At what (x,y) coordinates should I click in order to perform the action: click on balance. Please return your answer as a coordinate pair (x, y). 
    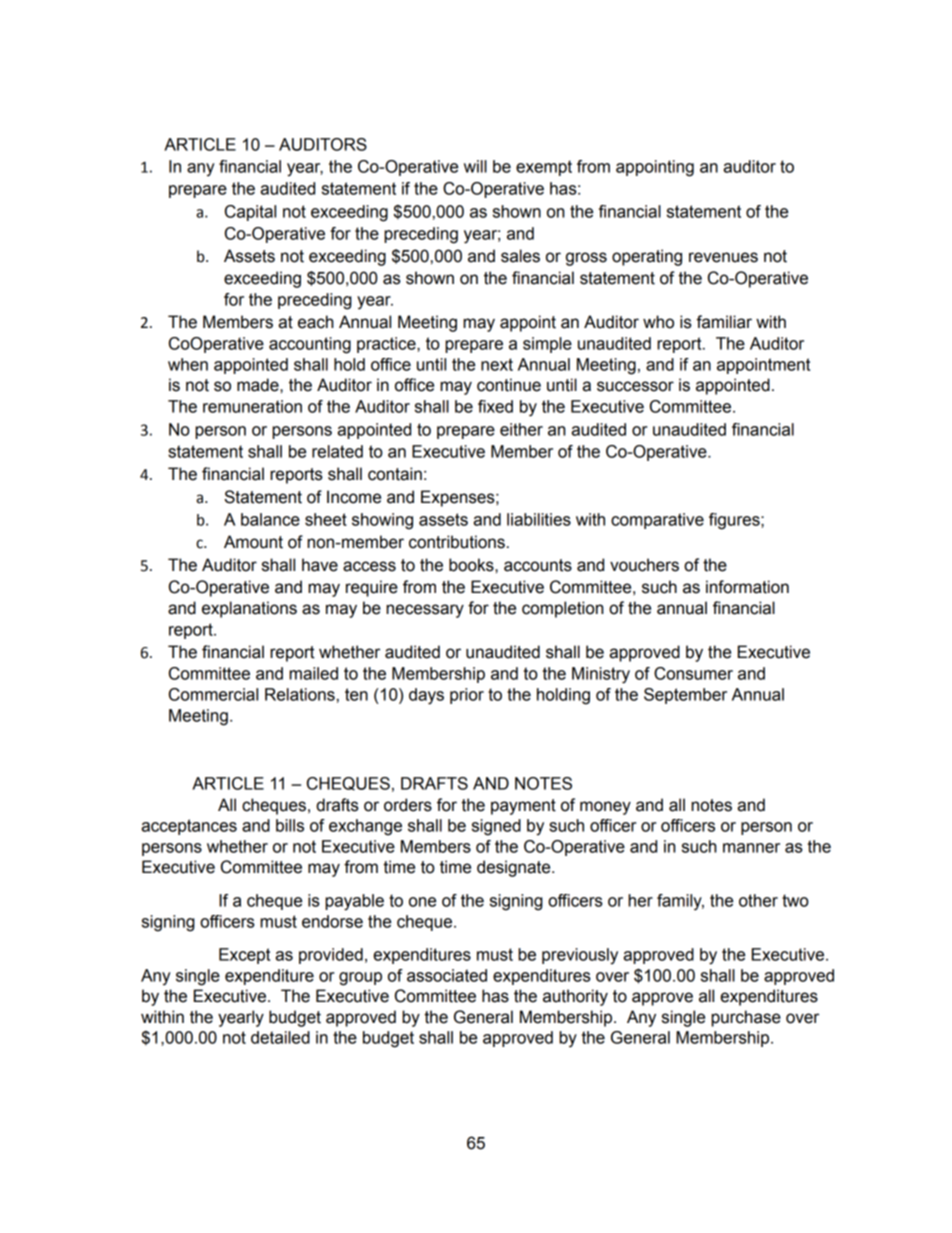
    Looking at the image, I should click on (270, 519).
